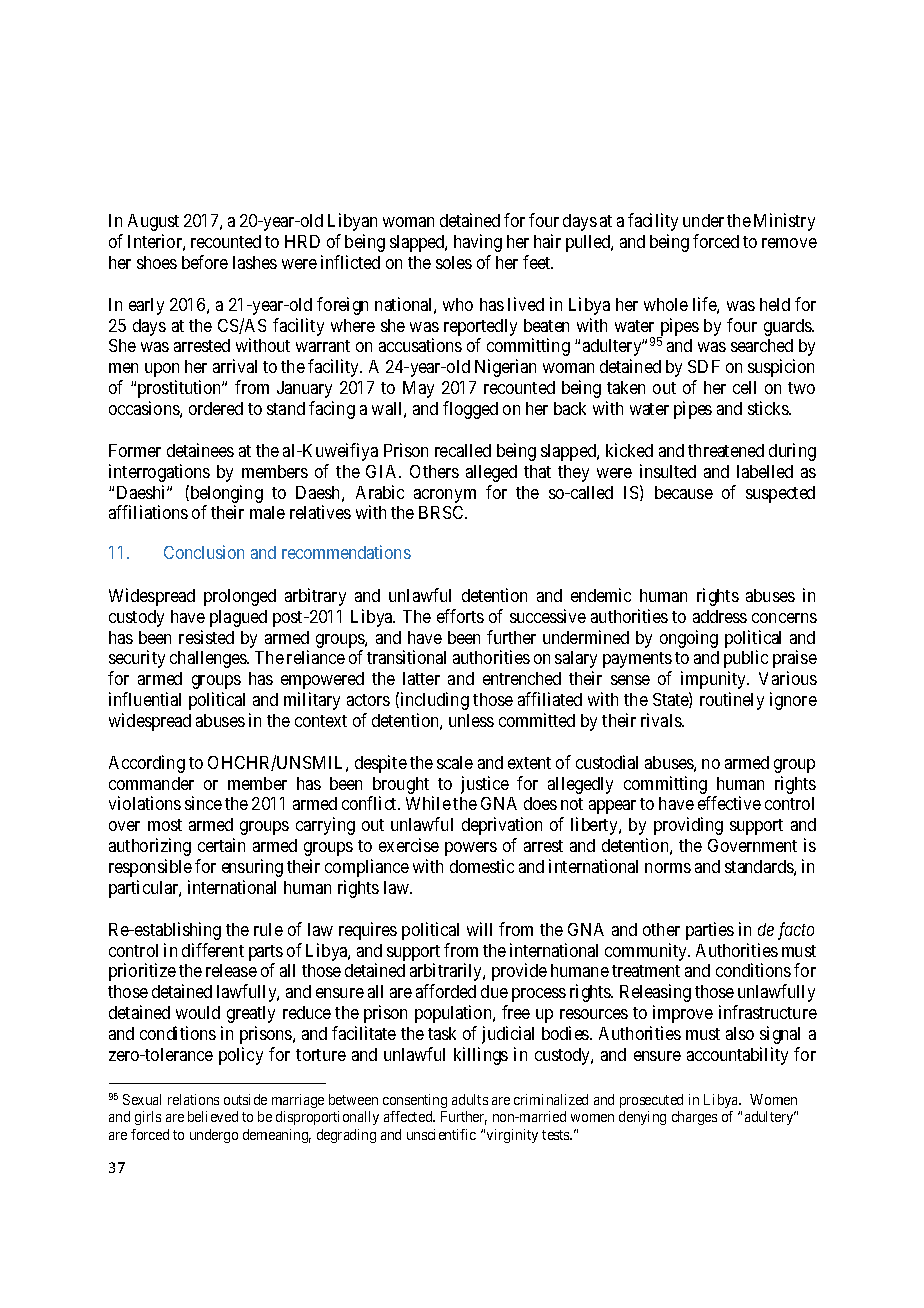  I want to click on before, so click(205, 262).
